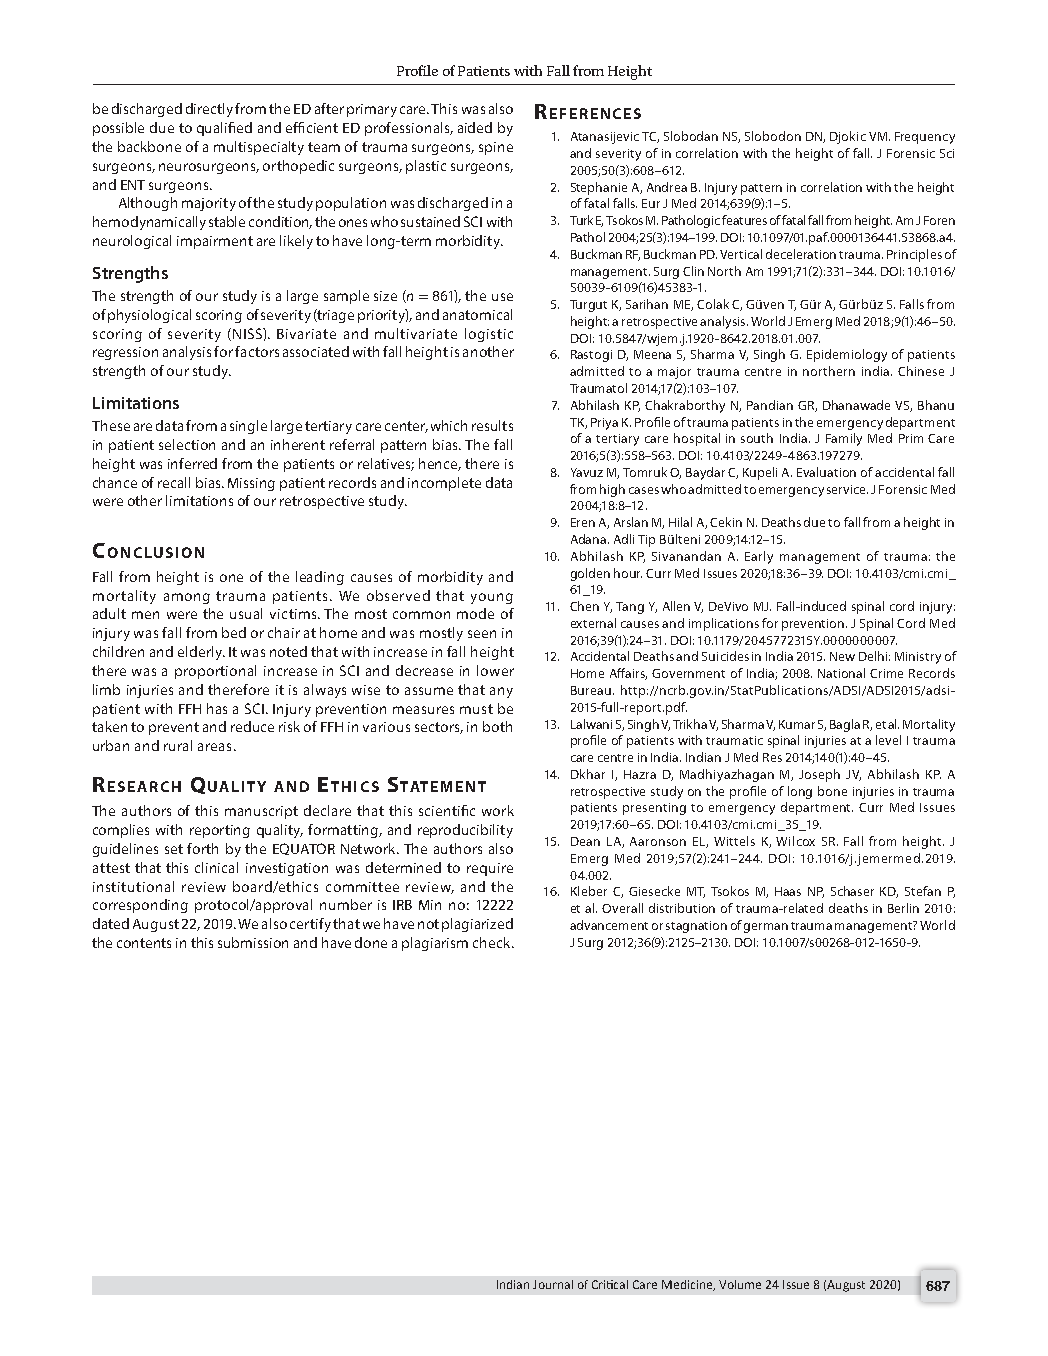 Image resolution: width=1048 pixels, height=1356 pixels. What do you see at coordinates (253, 942) in the page?
I see `submission` at bounding box center [253, 942].
